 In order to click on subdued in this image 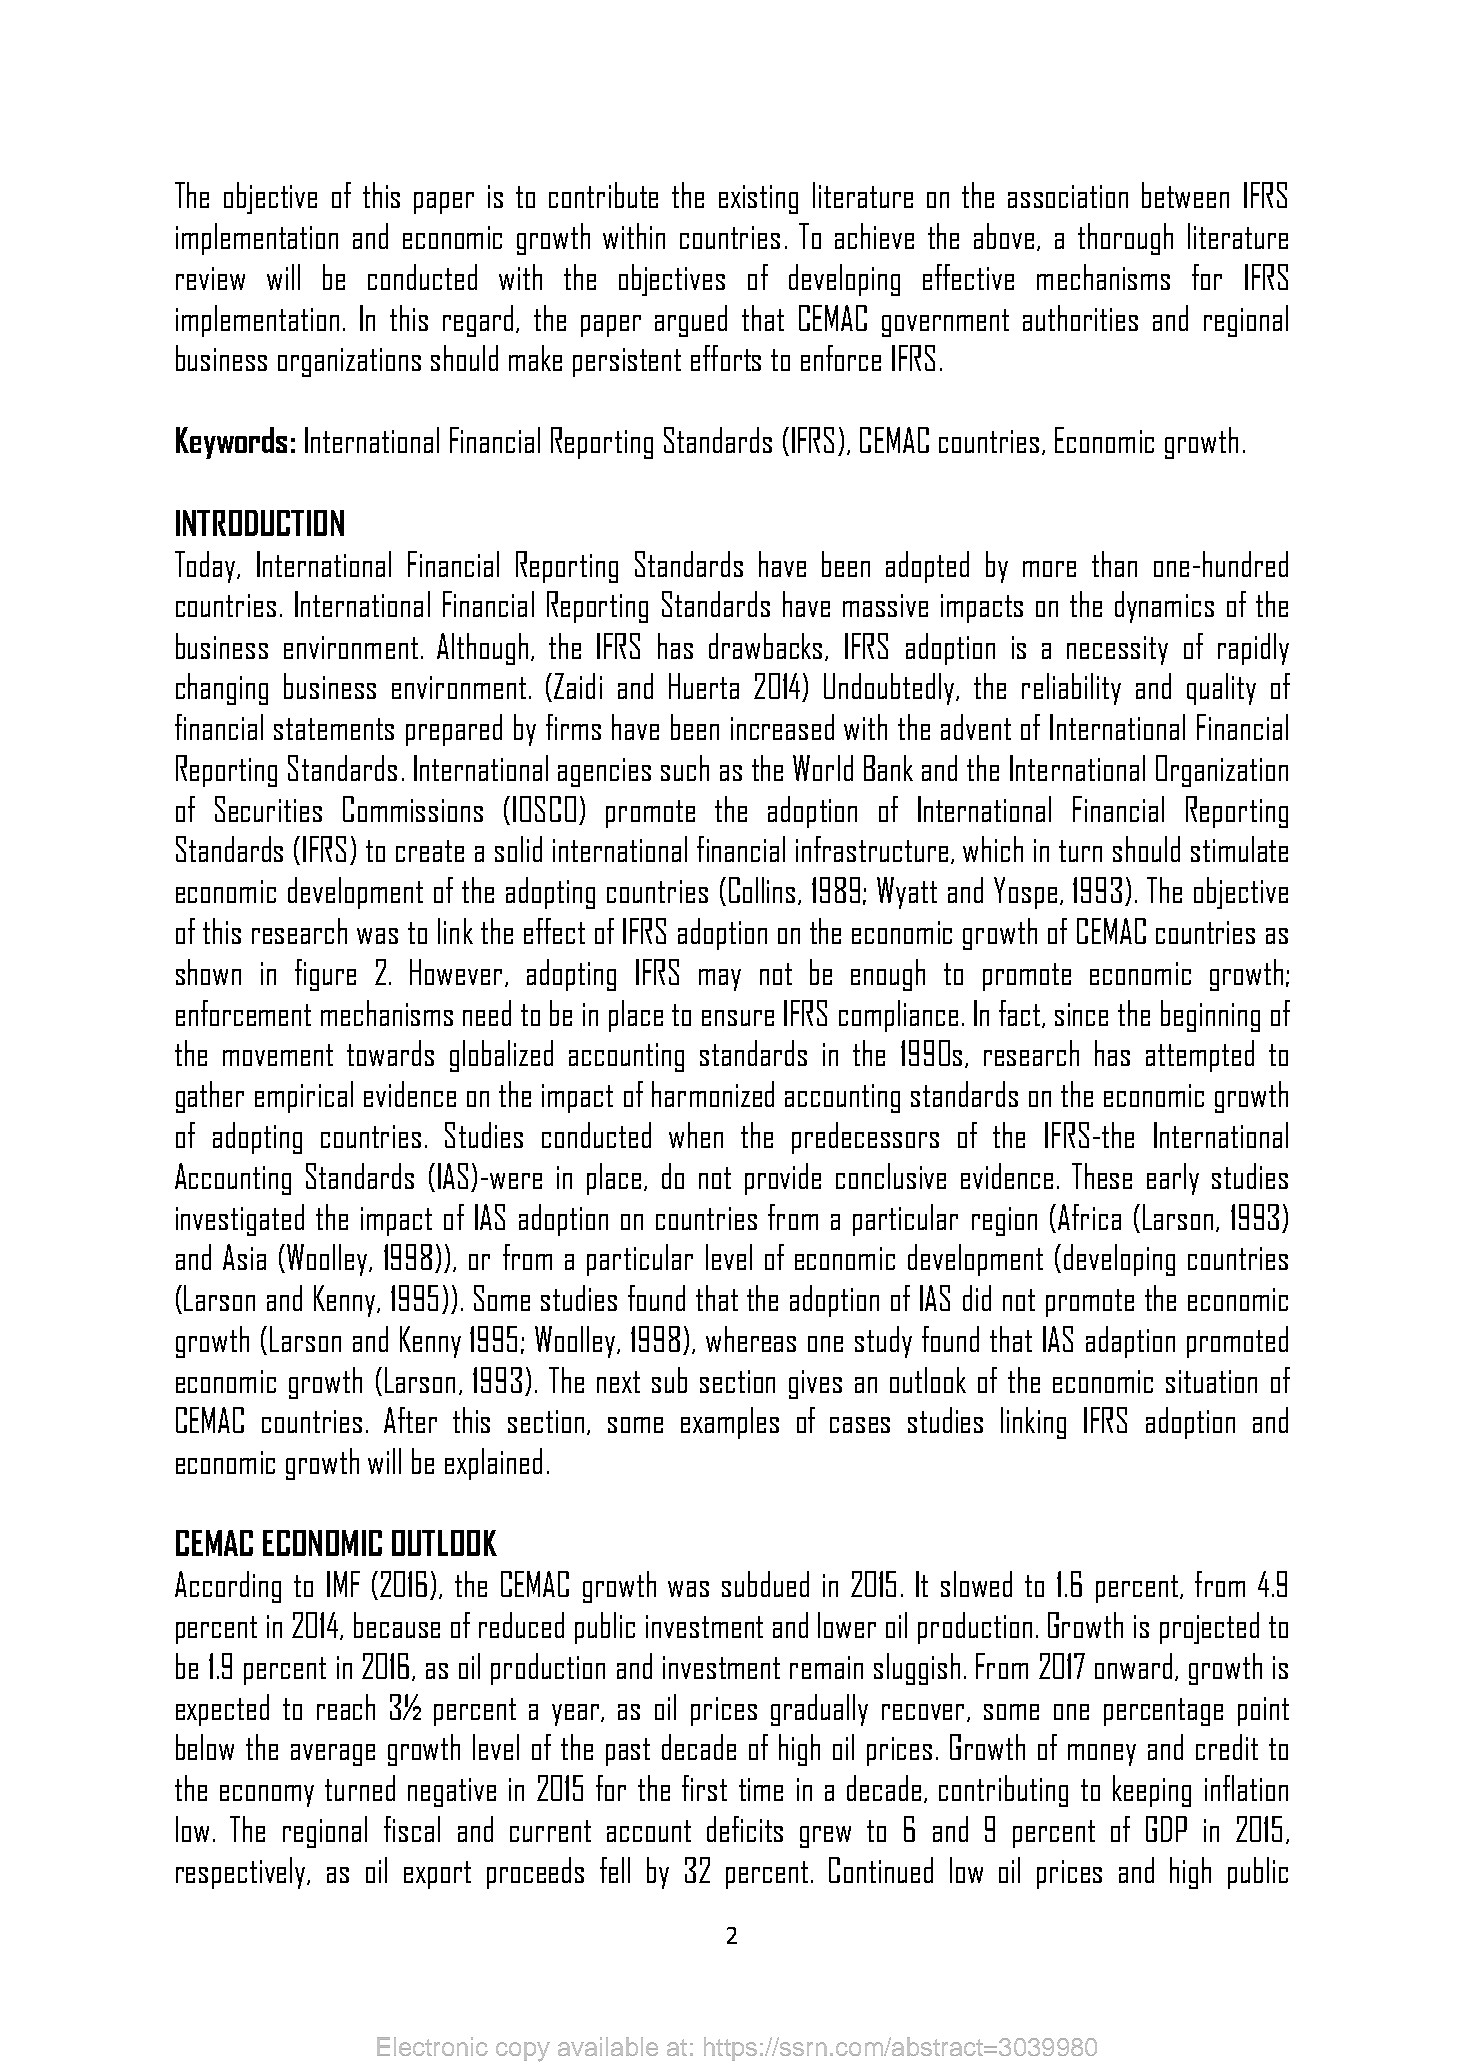, I will do `click(765, 1584)`.
